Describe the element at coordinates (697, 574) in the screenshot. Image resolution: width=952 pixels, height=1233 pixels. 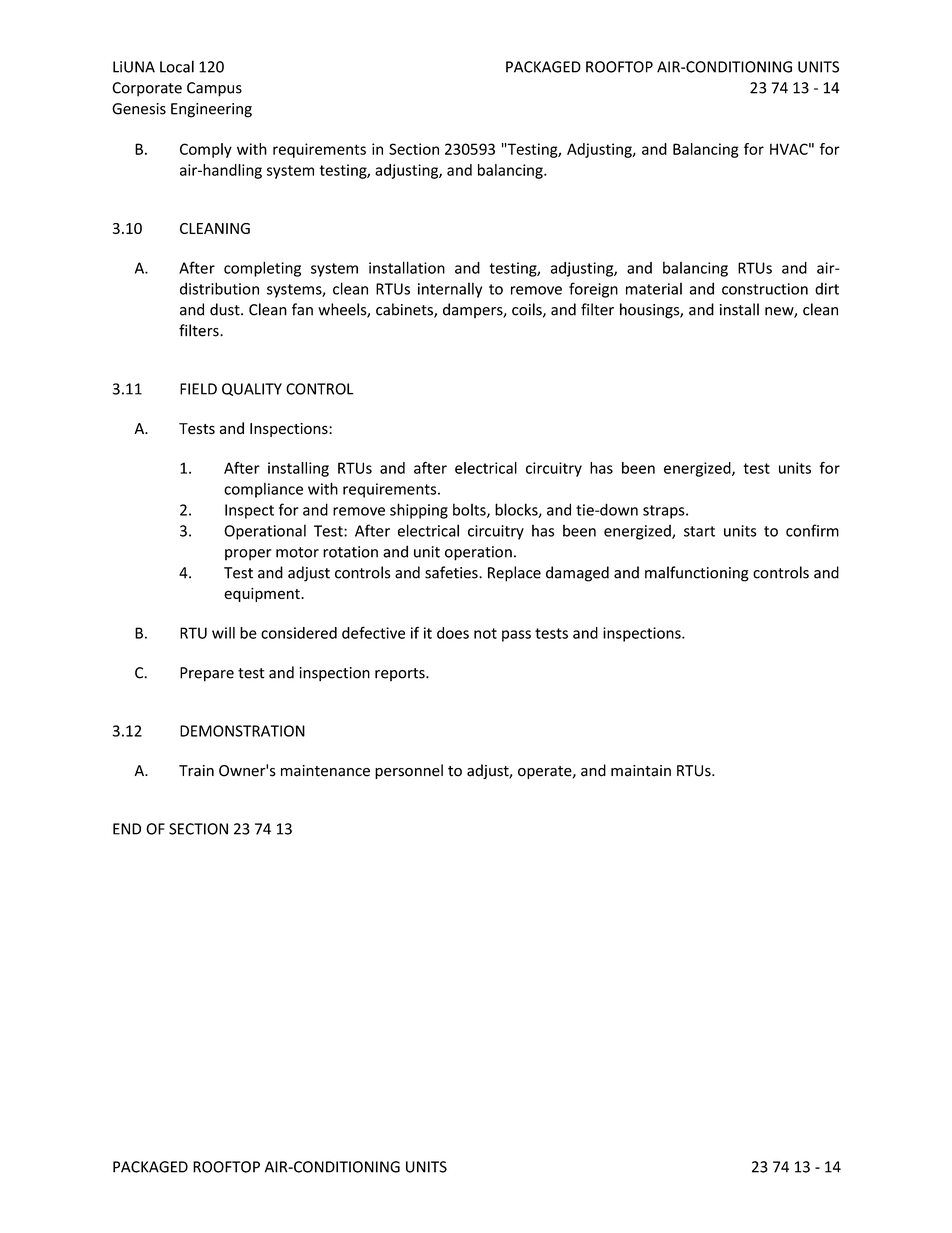
I see `malfunctioning` at that location.
